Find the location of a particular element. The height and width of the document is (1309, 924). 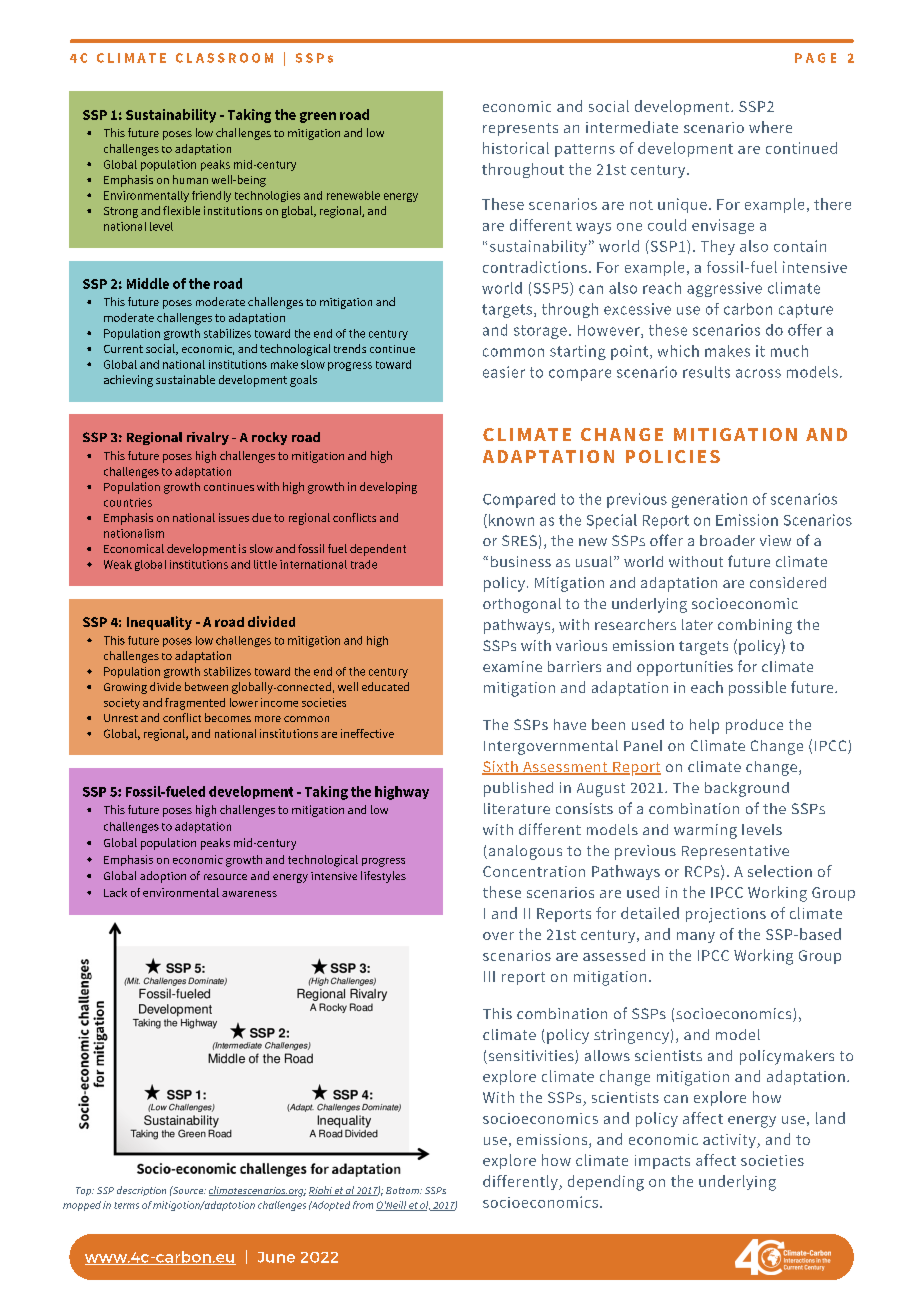

human is located at coordinates (190, 179).
